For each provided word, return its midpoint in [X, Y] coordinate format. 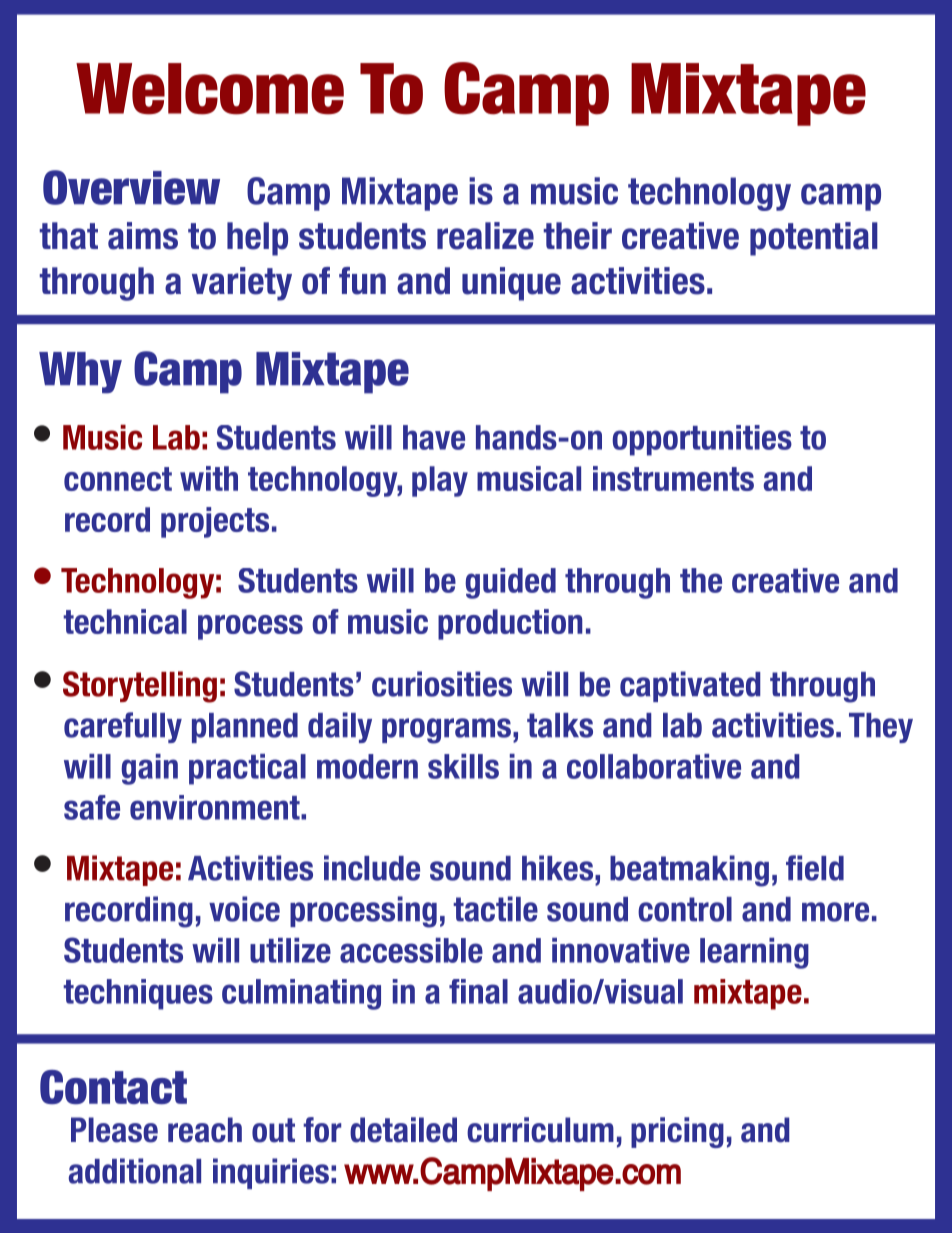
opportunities [702, 440]
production [510, 624]
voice [244, 909]
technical [125, 621]
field [815, 868]
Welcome [210, 89]
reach [205, 1130]
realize [485, 236]
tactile [495, 909]
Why [80, 373]
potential [814, 239]
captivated [690, 686]
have [434, 437]
